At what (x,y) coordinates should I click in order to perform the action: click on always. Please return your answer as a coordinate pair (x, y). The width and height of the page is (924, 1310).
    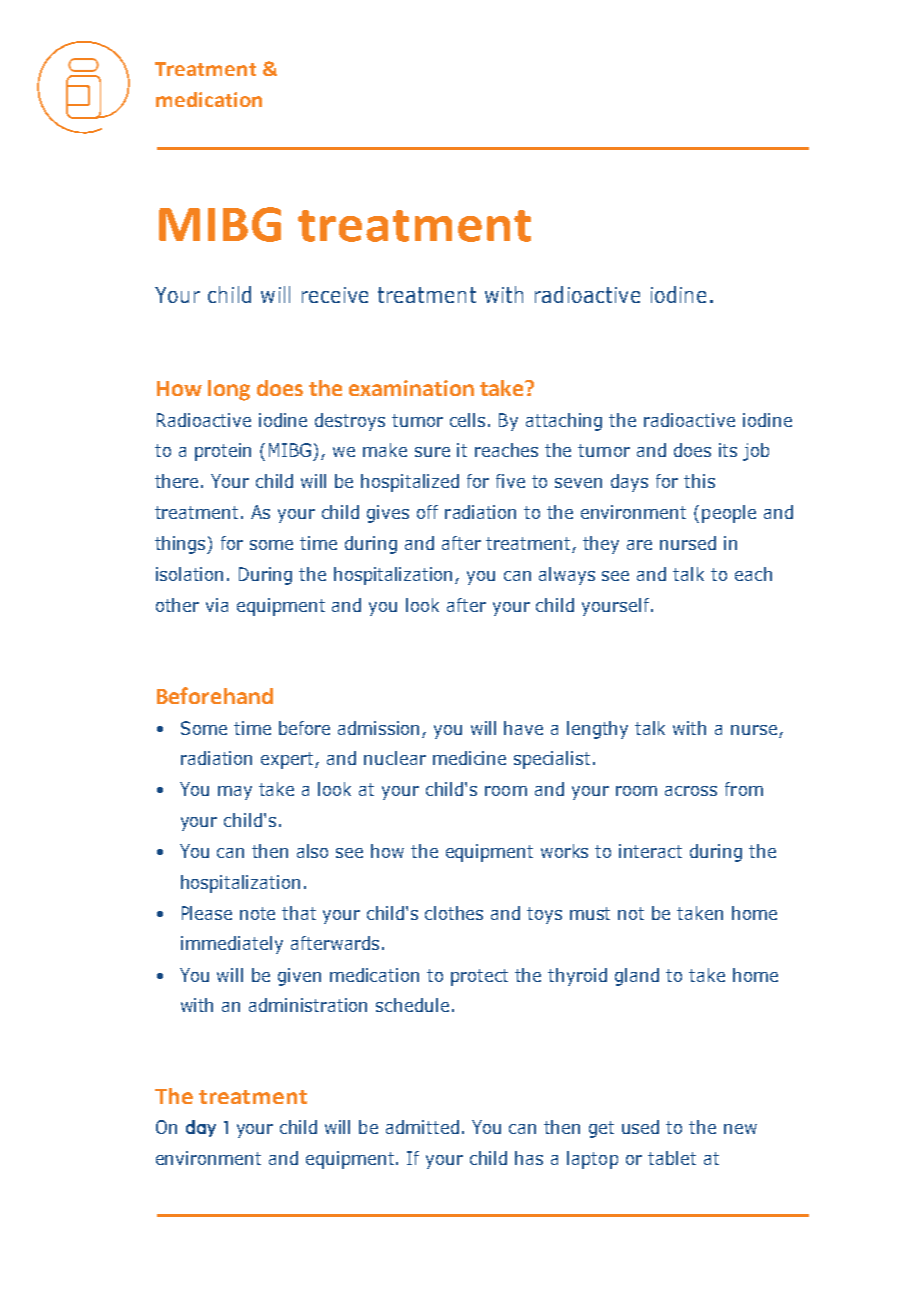
    Looking at the image, I should click on (567, 576).
